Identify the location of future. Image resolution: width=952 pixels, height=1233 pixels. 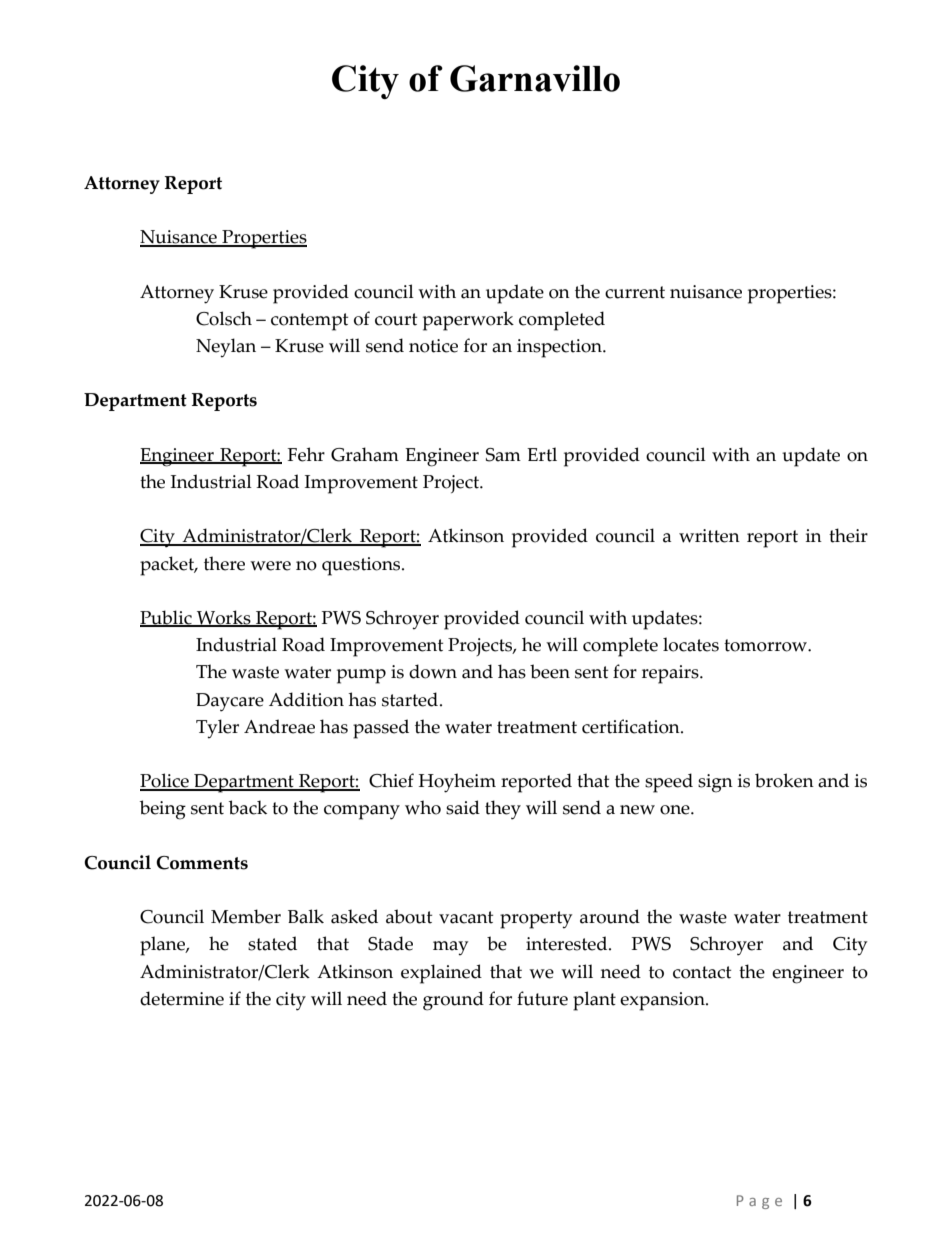
(542, 998).
